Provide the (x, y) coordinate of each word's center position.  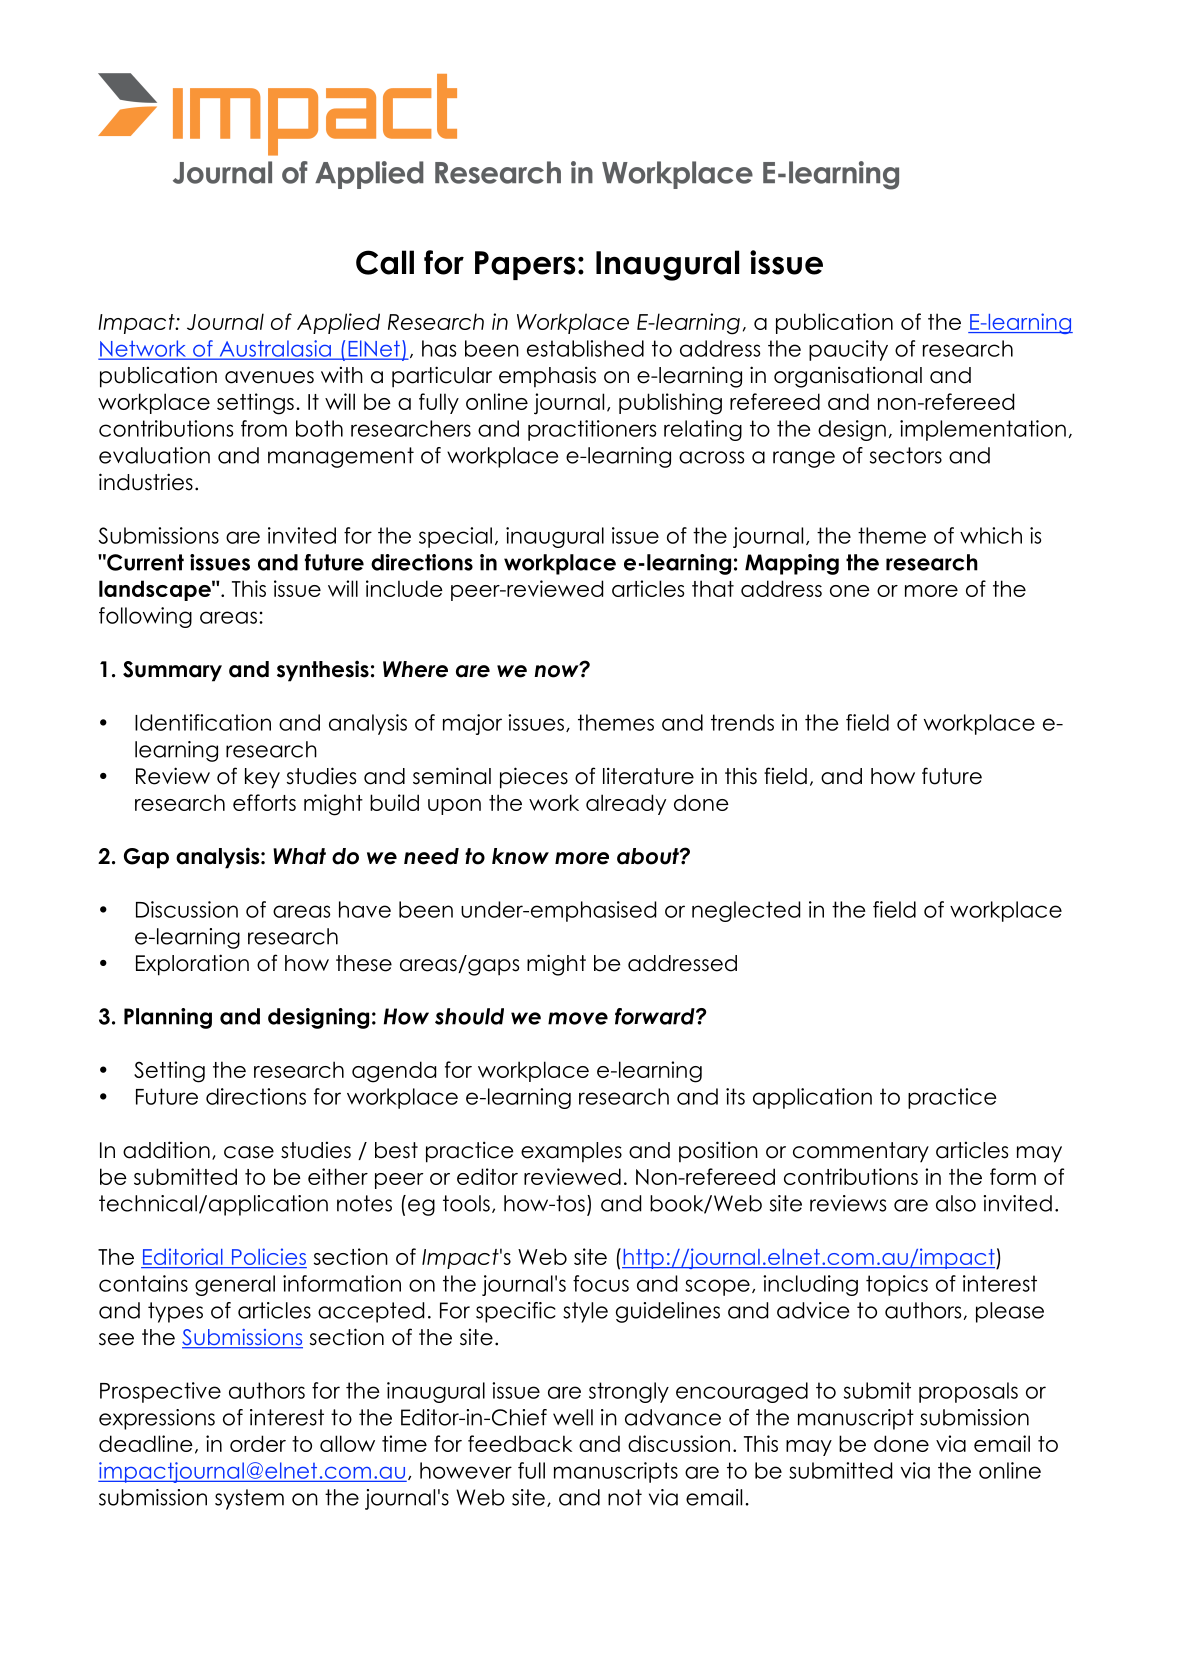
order (258, 1443)
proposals (968, 1392)
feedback (520, 1443)
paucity (848, 350)
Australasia (275, 349)
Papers (525, 265)
